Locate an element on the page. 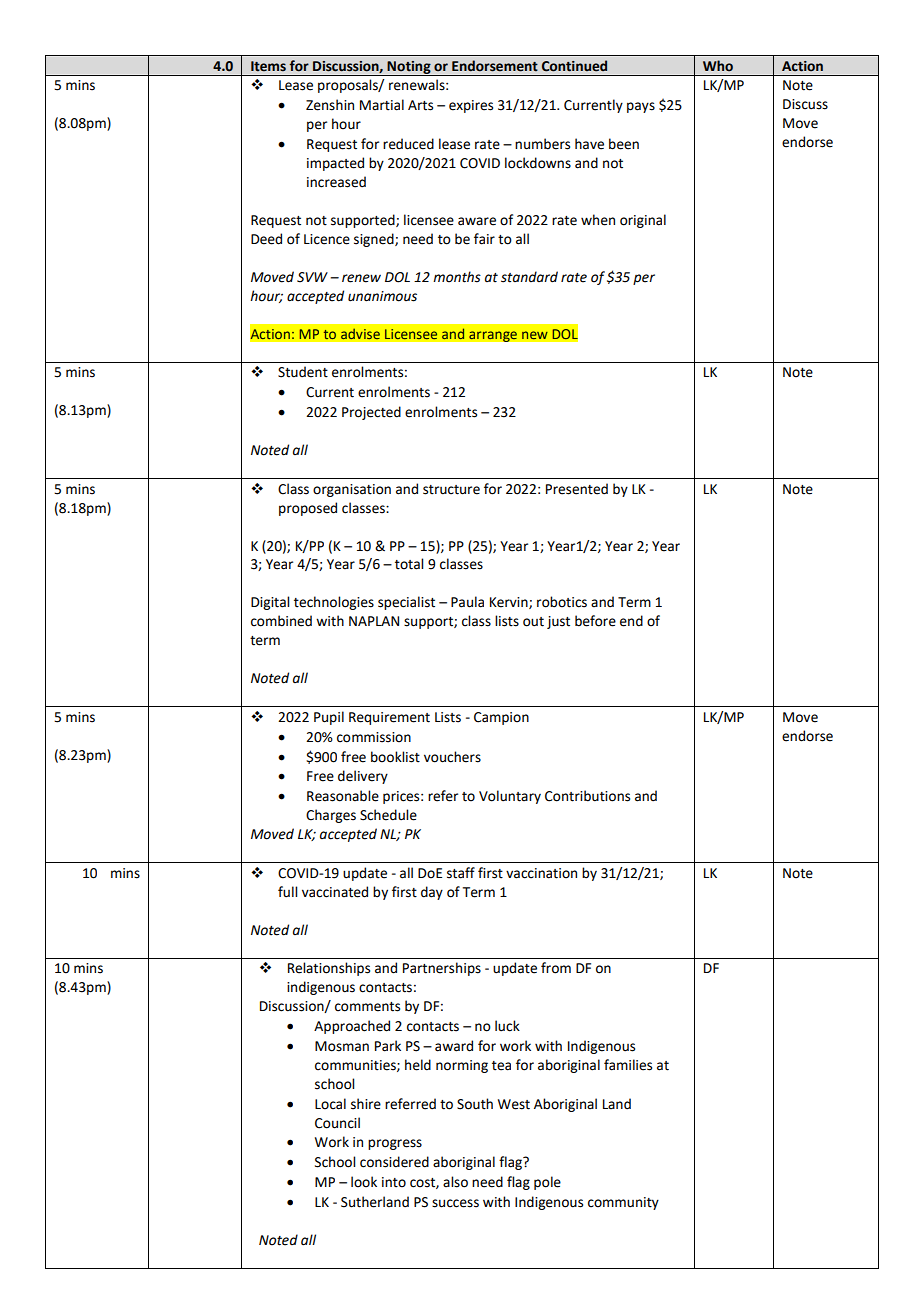 Image resolution: width=924 pixels, height=1308 pixels. expires is located at coordinates (471, 106).
